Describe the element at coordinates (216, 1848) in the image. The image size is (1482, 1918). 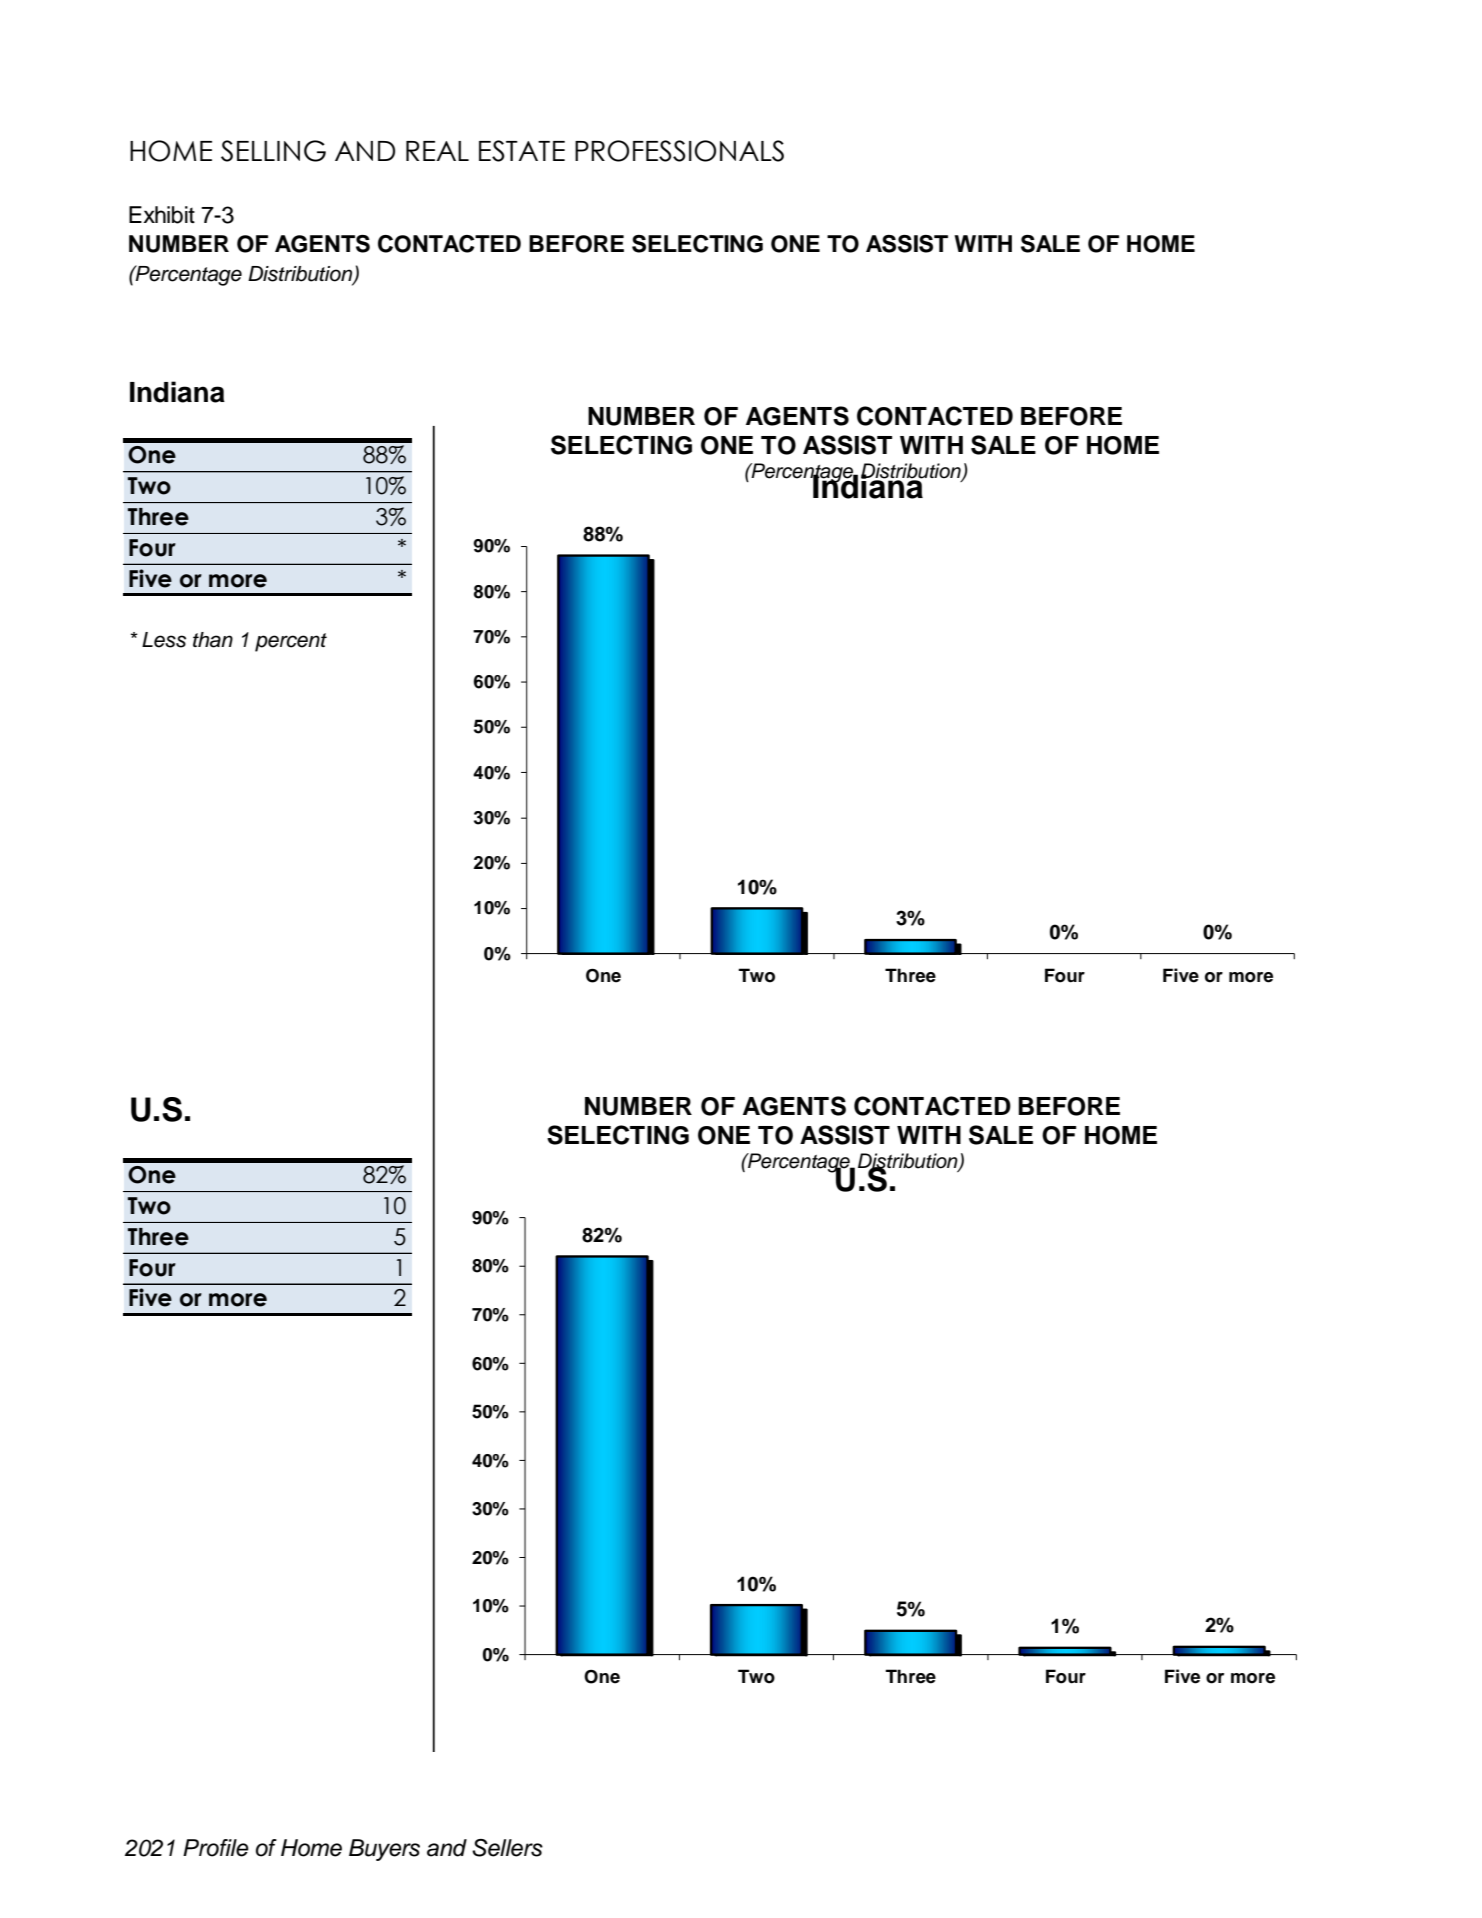
I see `Profile` at that location.
